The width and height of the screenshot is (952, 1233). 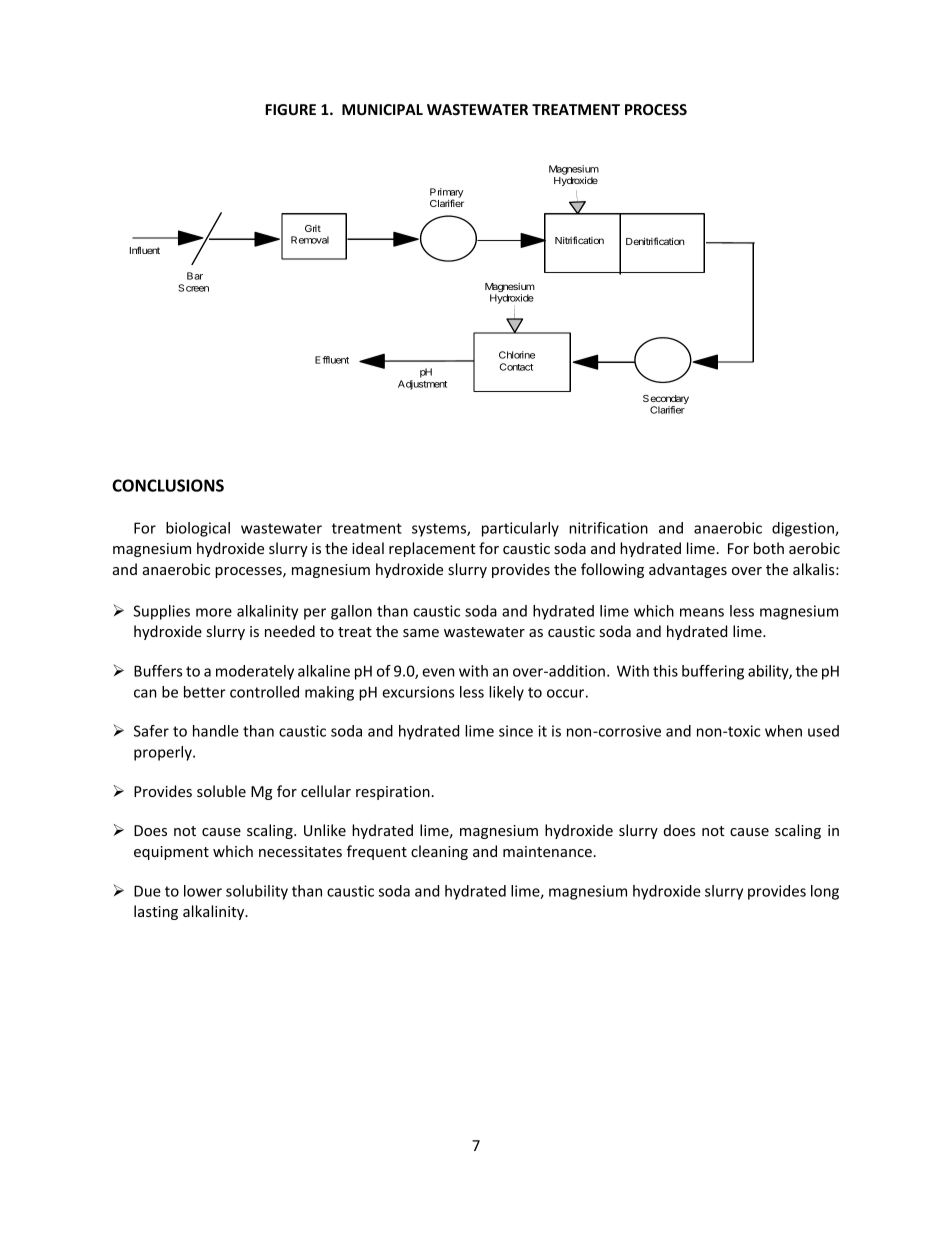 I want to click on Chlorine, so click(x=517, y=355).
